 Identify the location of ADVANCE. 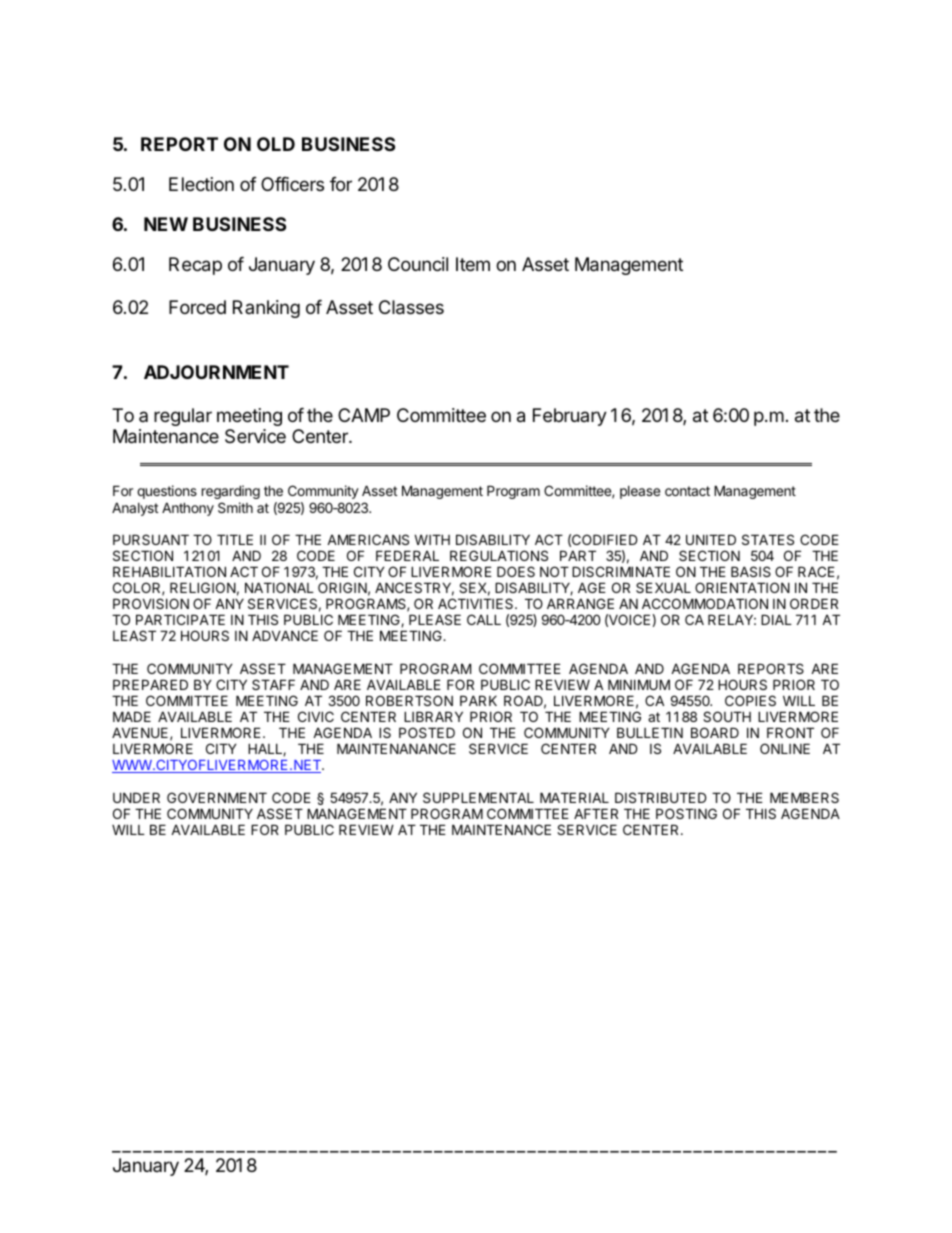
(285, 635).
